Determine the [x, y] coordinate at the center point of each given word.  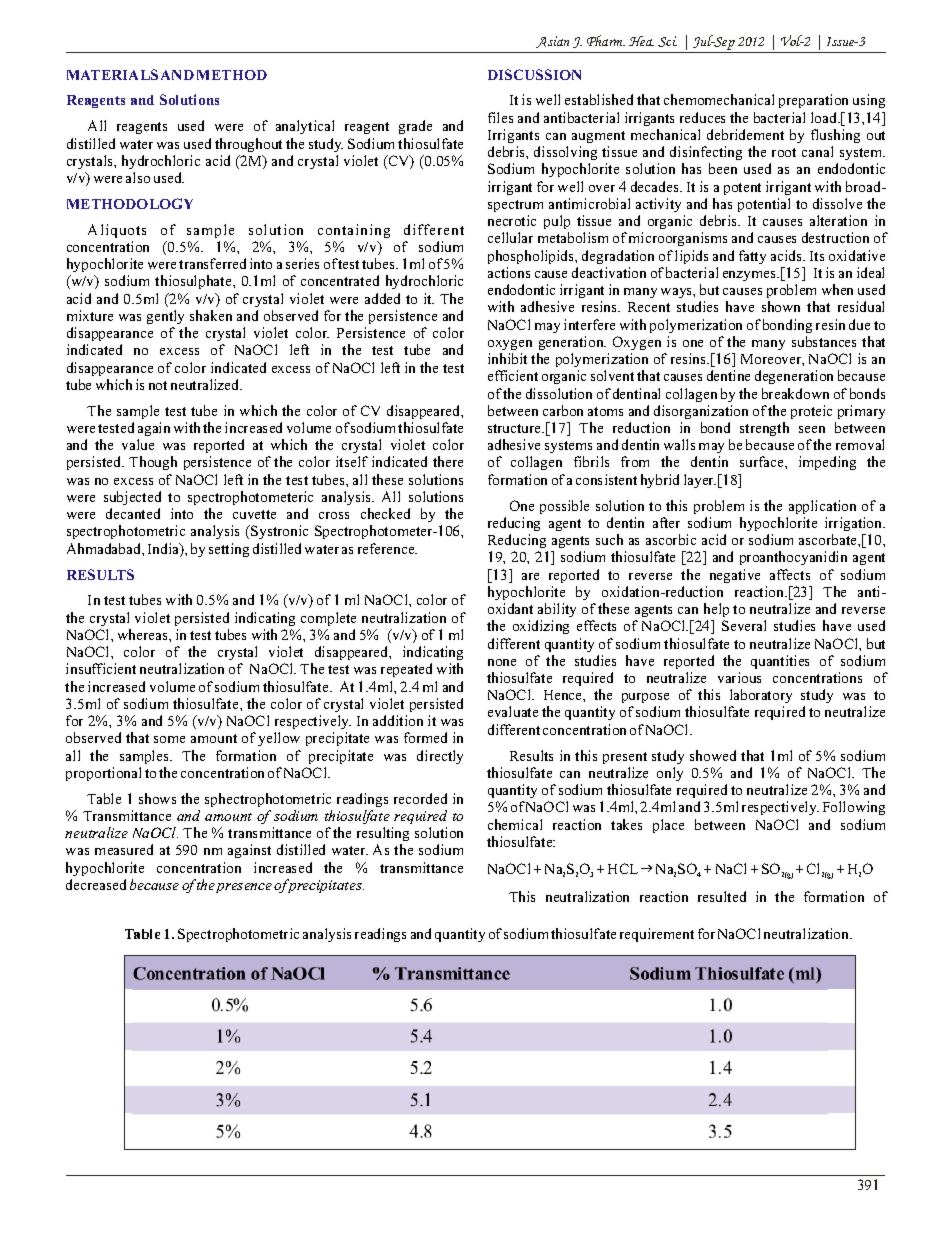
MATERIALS [112, 74]
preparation [813, 101]
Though [153, 463]
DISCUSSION [534, 74]
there [448, 461]
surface [763, 461]
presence [244, 888]
